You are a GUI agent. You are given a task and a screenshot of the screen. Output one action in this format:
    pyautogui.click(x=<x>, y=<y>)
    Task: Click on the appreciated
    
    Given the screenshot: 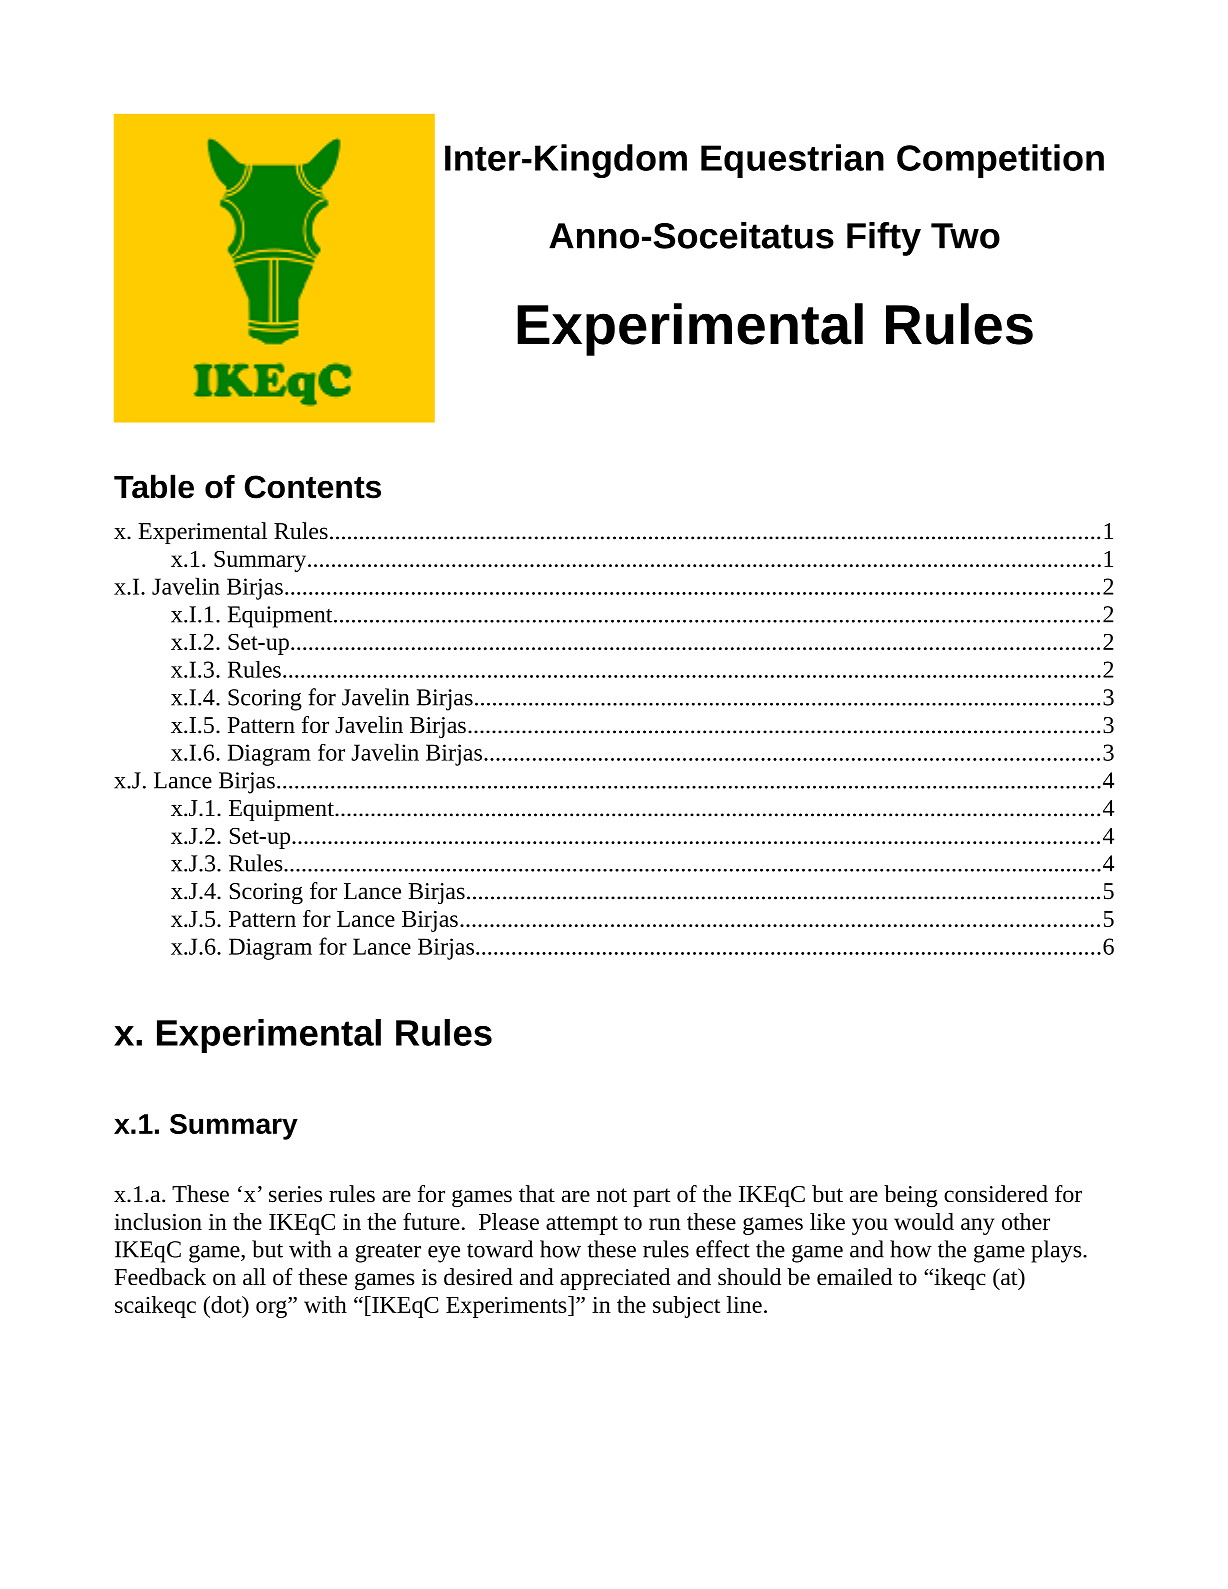 What is the action you would take?
    pyautogui.click(x=615, y=1279)
